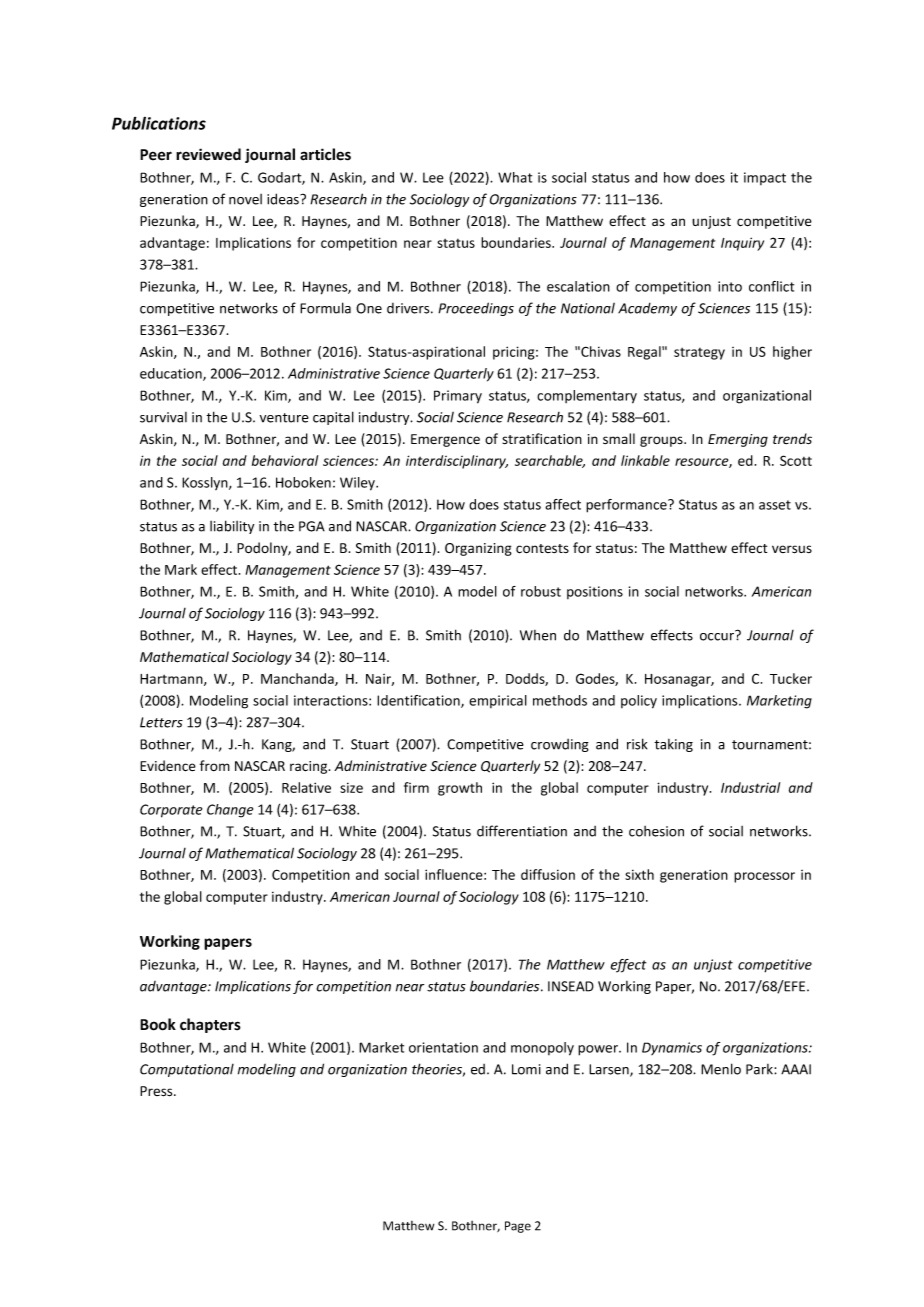  I want to click on Industrial, so click(750, 787).
